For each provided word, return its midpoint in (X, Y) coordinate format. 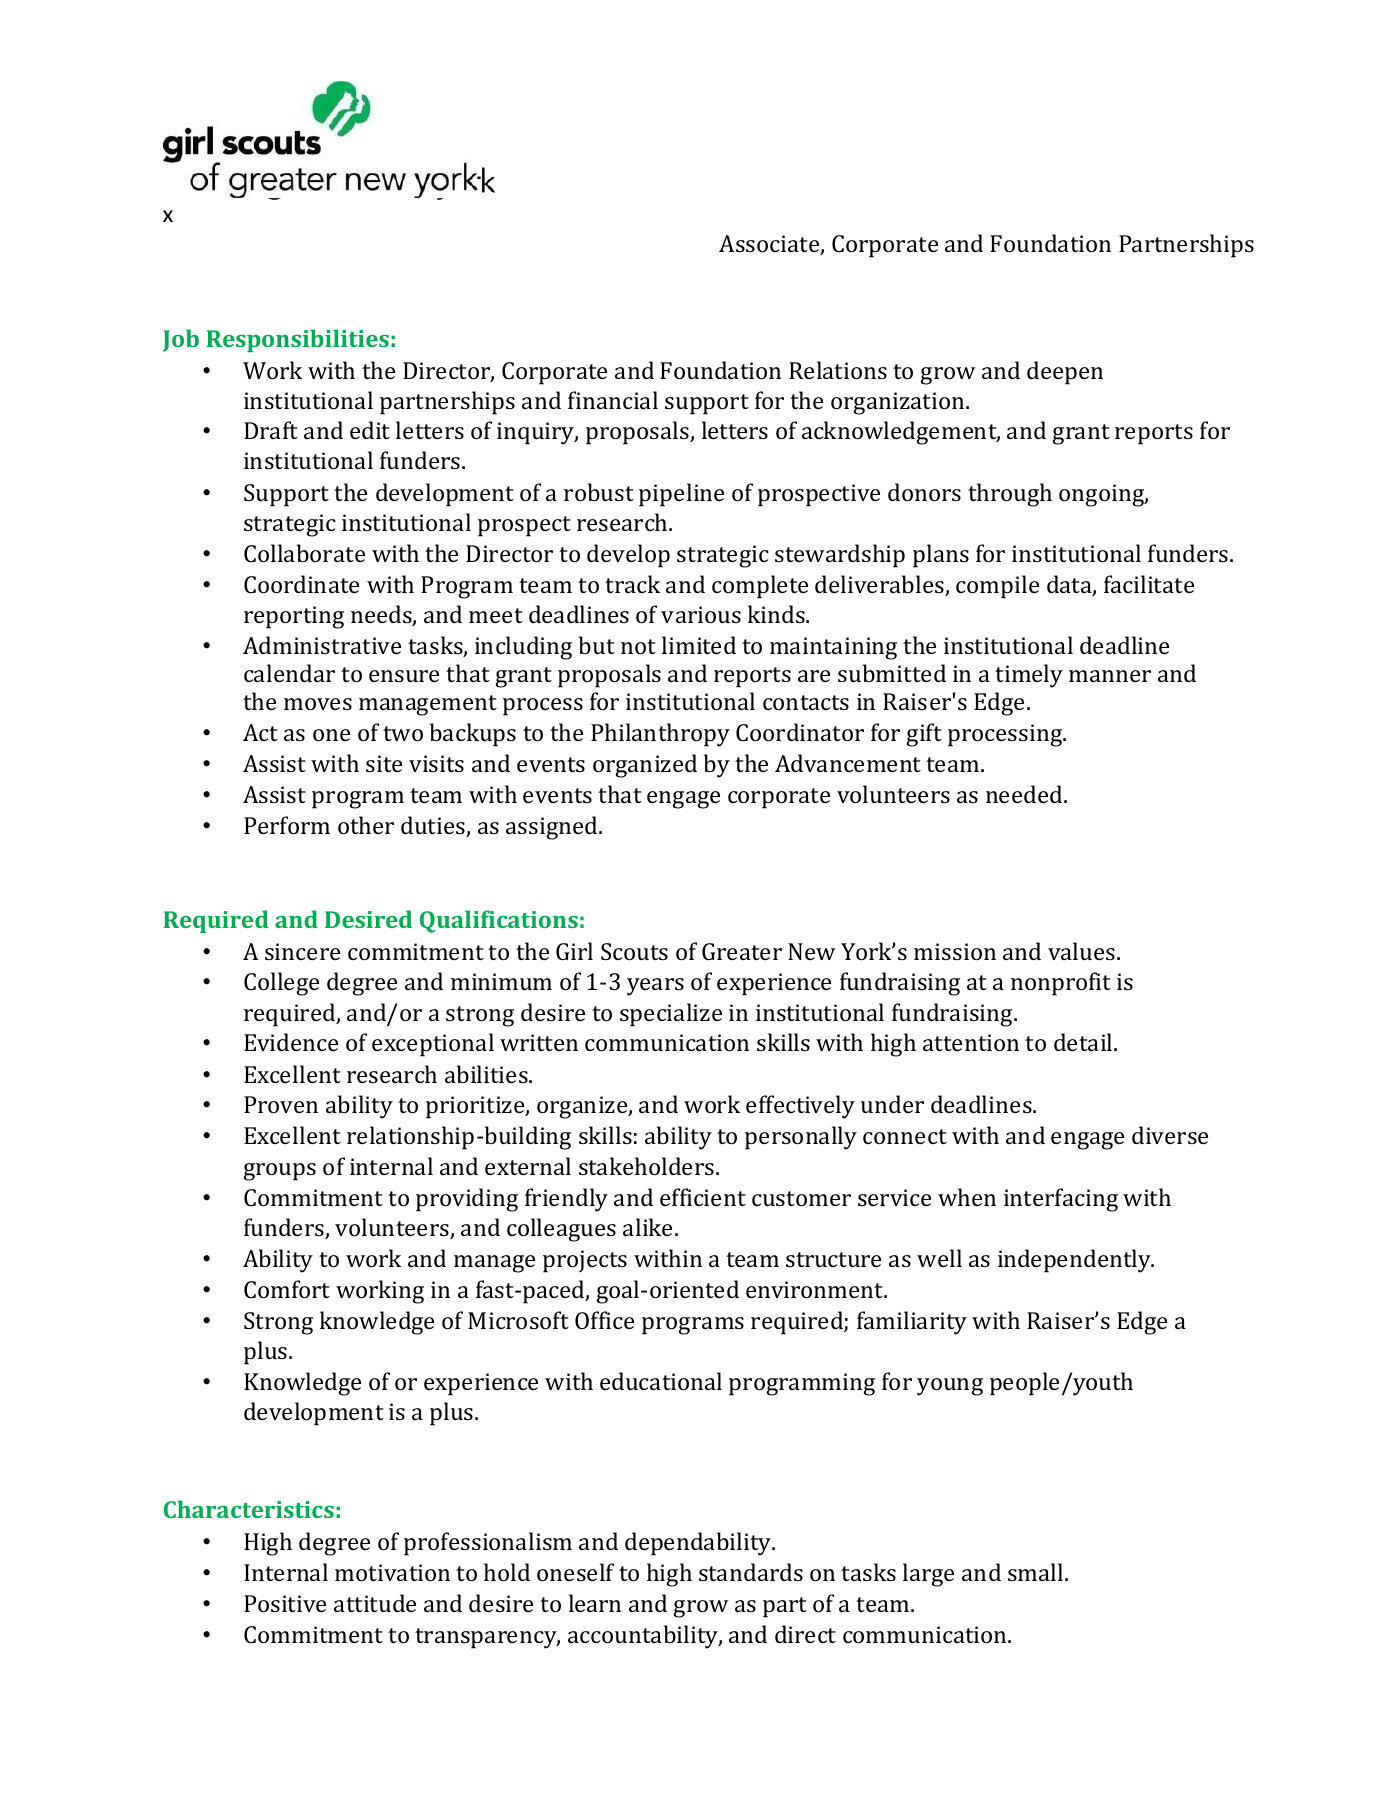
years (655, 987)
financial (613, 400)
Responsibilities (297, 340)
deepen (1065, 373)
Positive (285, 1603)
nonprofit (1061, 984)
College (281, 984)
